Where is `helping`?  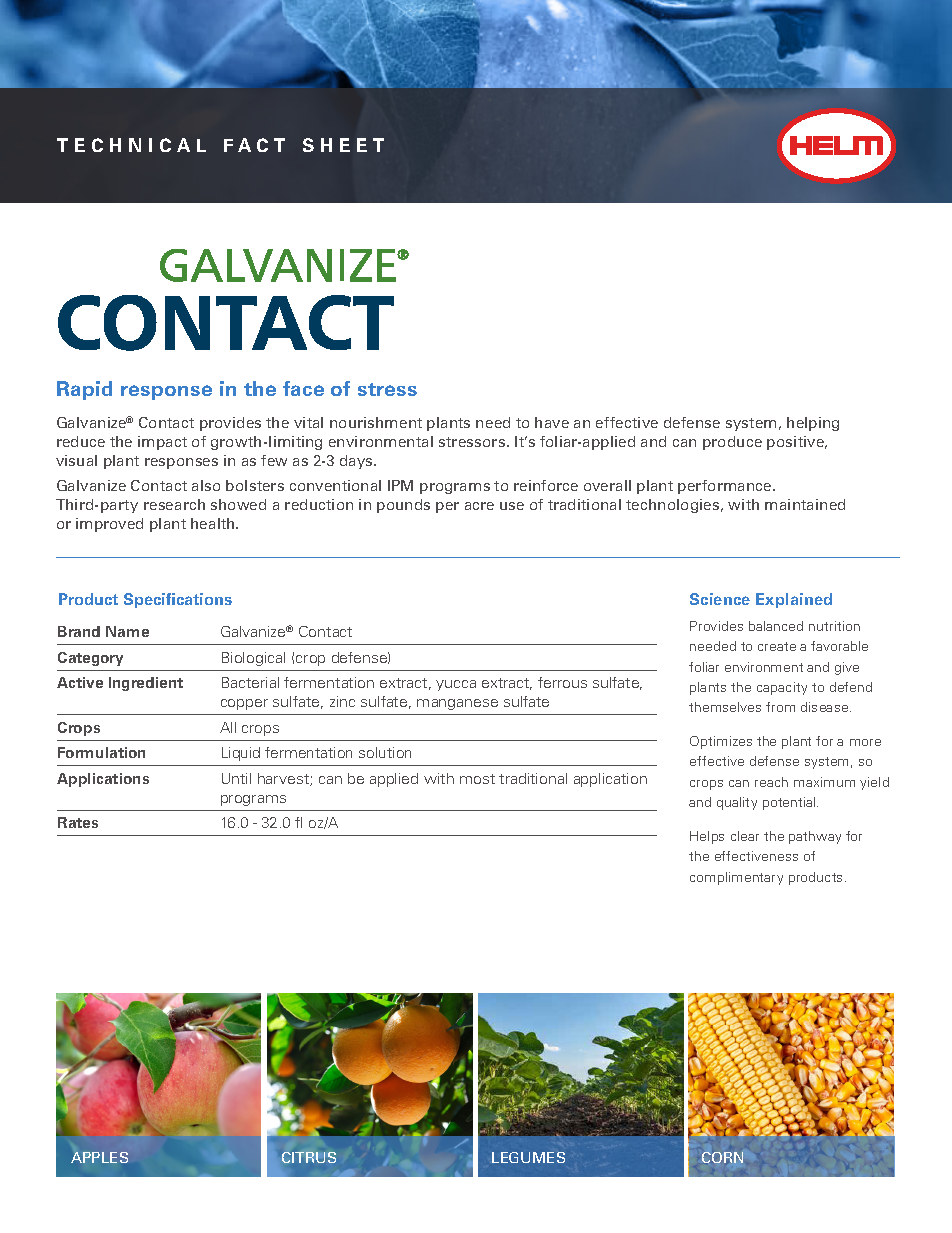
helping is located at coordinates (813, 424).
